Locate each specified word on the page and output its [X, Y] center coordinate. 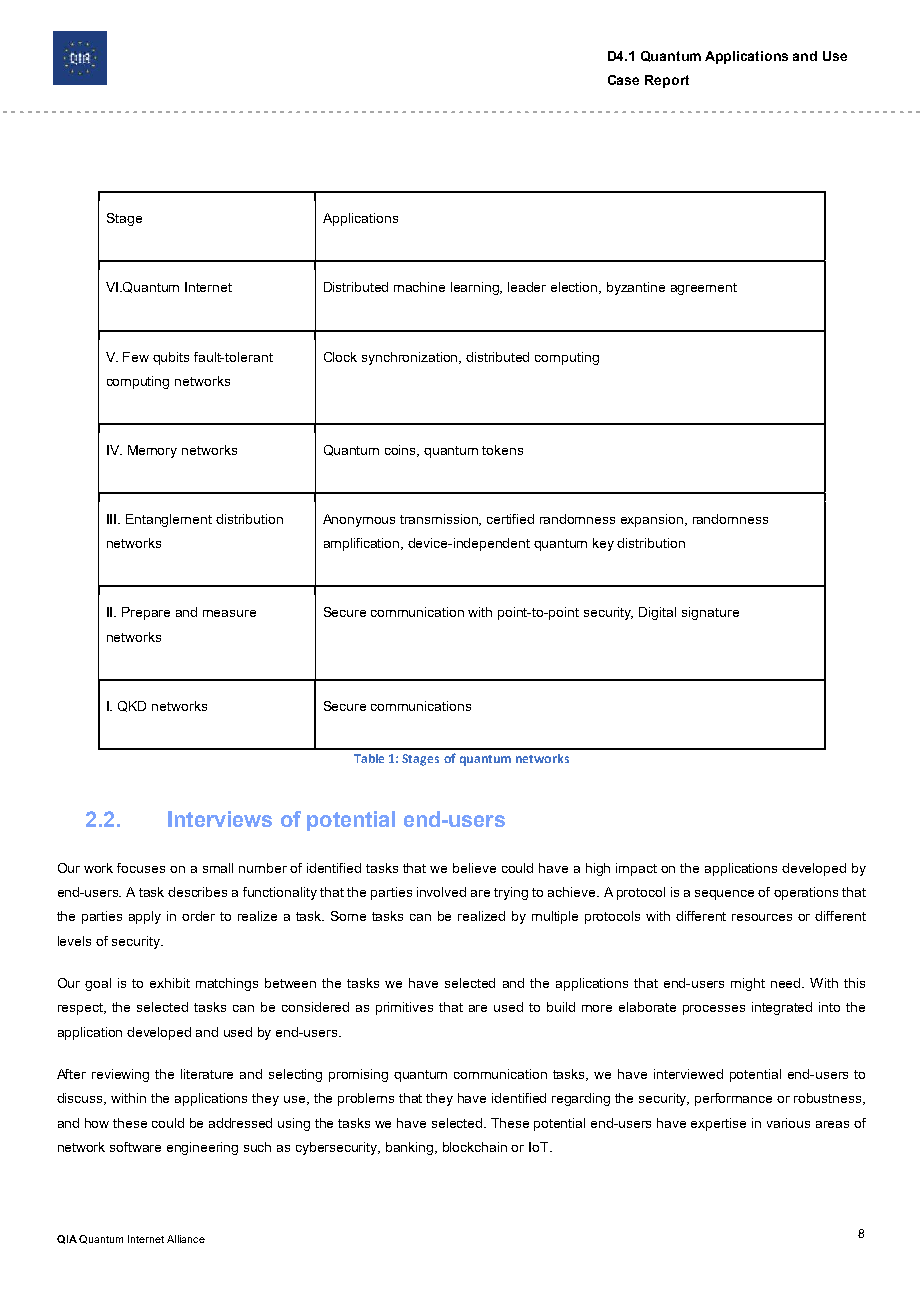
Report [667, 81]
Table [369, 758]
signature [710, 613]
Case [623, 80]
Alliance [186, 1239]
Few [136, 357]
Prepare [146, 613]
